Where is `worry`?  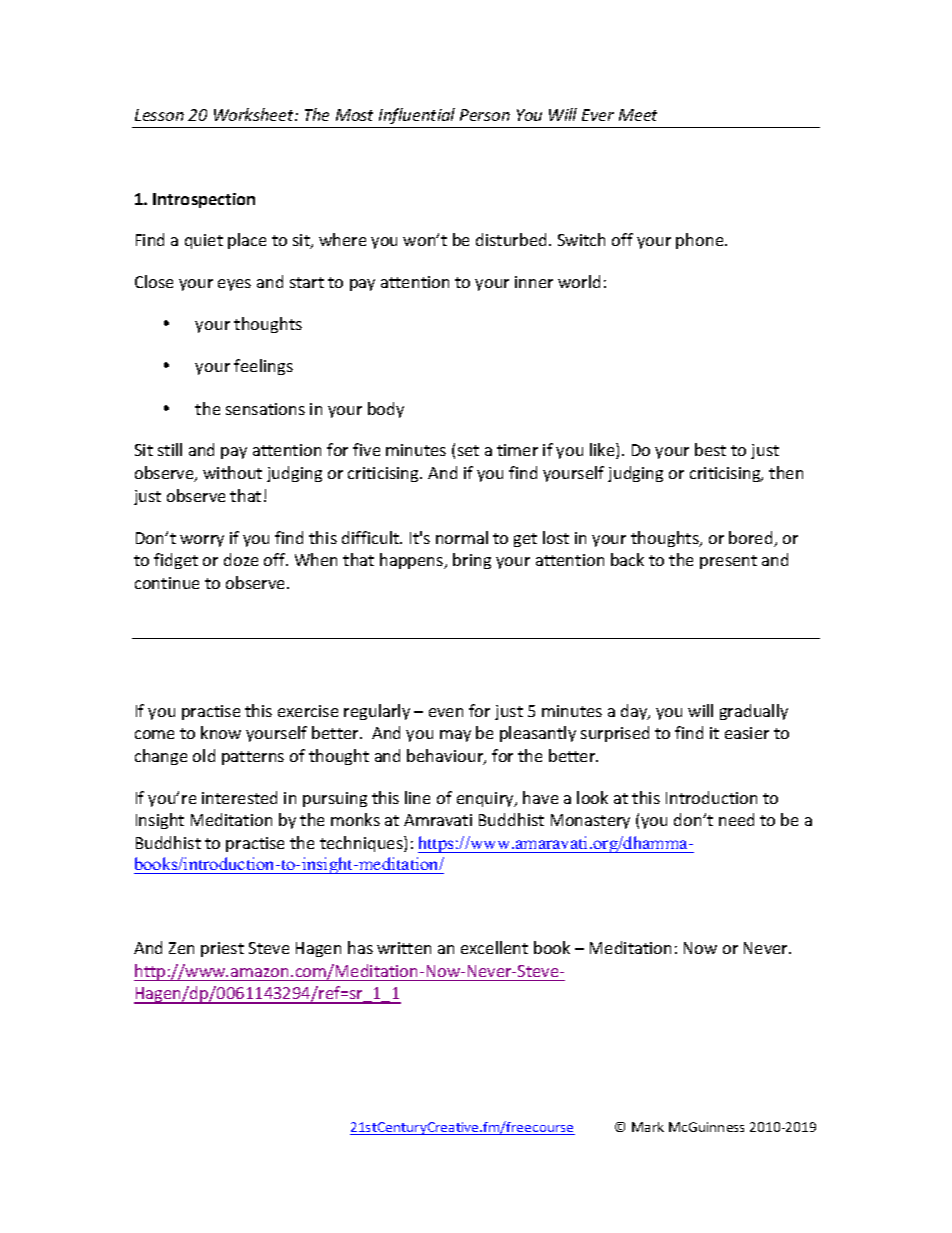
worry is located at coordinates (202, 541).
